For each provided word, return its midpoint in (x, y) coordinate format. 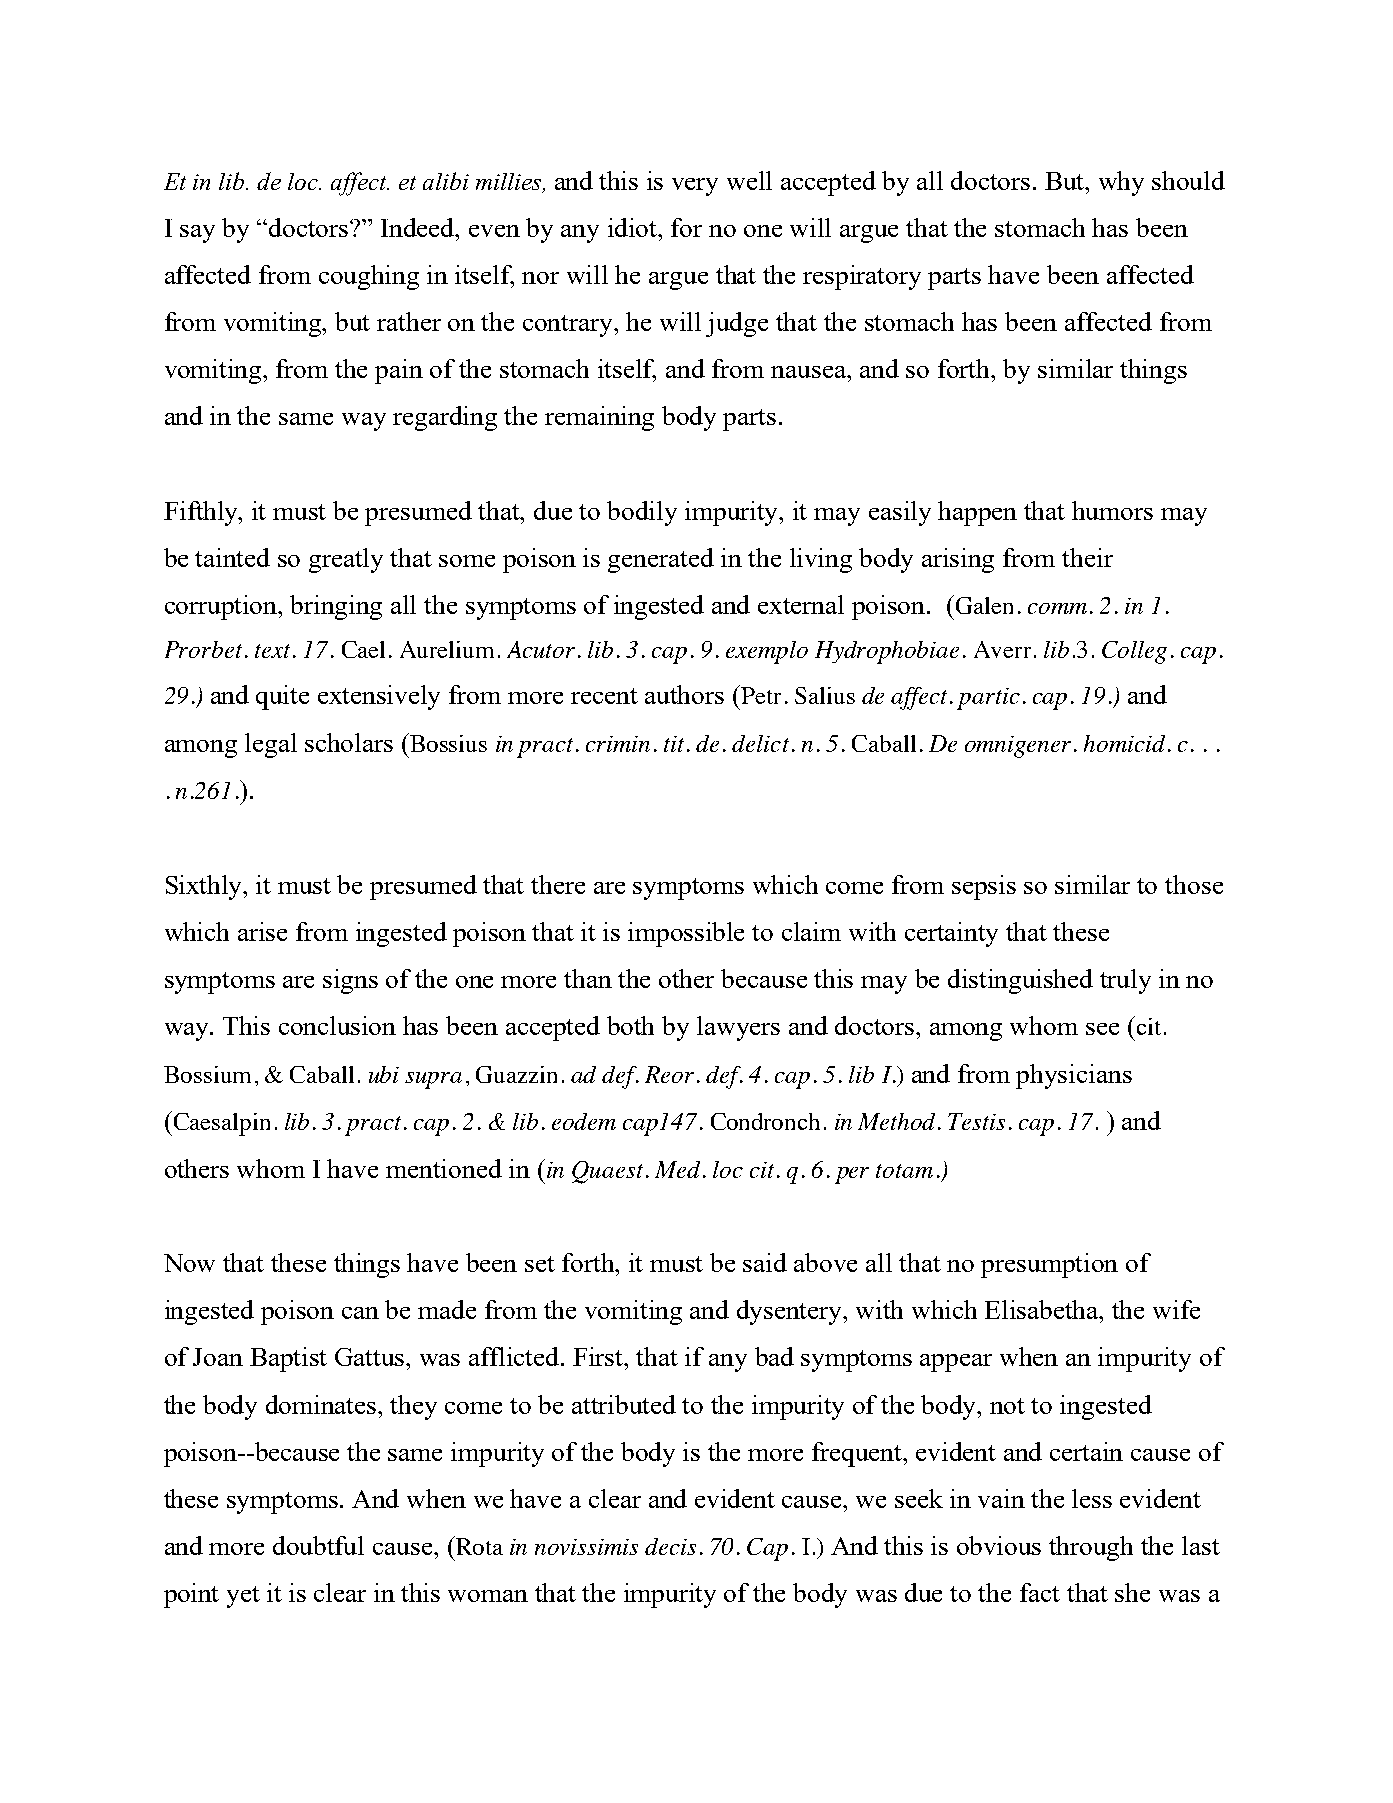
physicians (1074, 1076)
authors (684, 694)
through (1091, 1548)
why (1121, 183)
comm (1057, 608)
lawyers (738, 1028)
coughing (369, 277)
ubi (384, 1074)
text (272, 651)
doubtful (318, 1545)
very (695, 187)
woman (488, 1596)
